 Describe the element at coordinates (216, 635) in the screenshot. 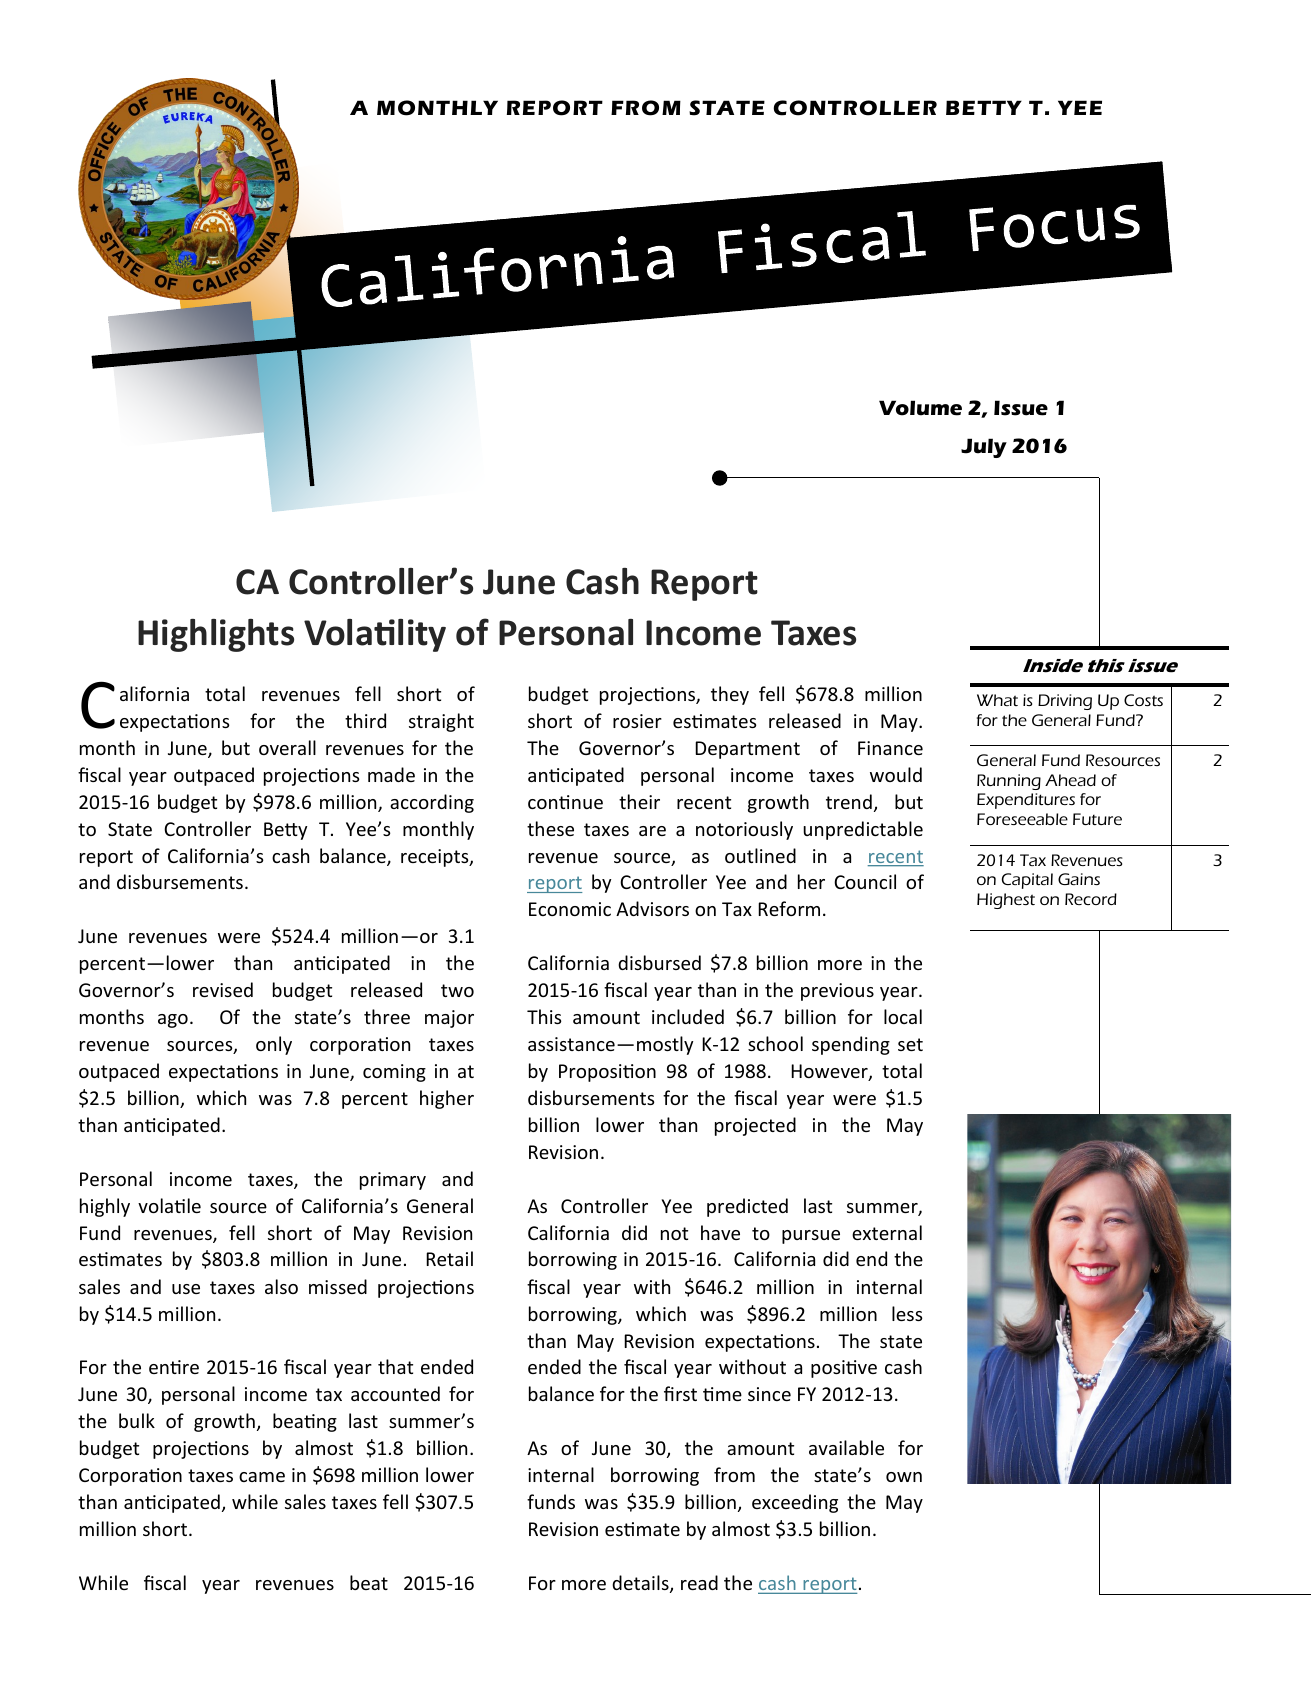

I see `Highlights` at that location.
